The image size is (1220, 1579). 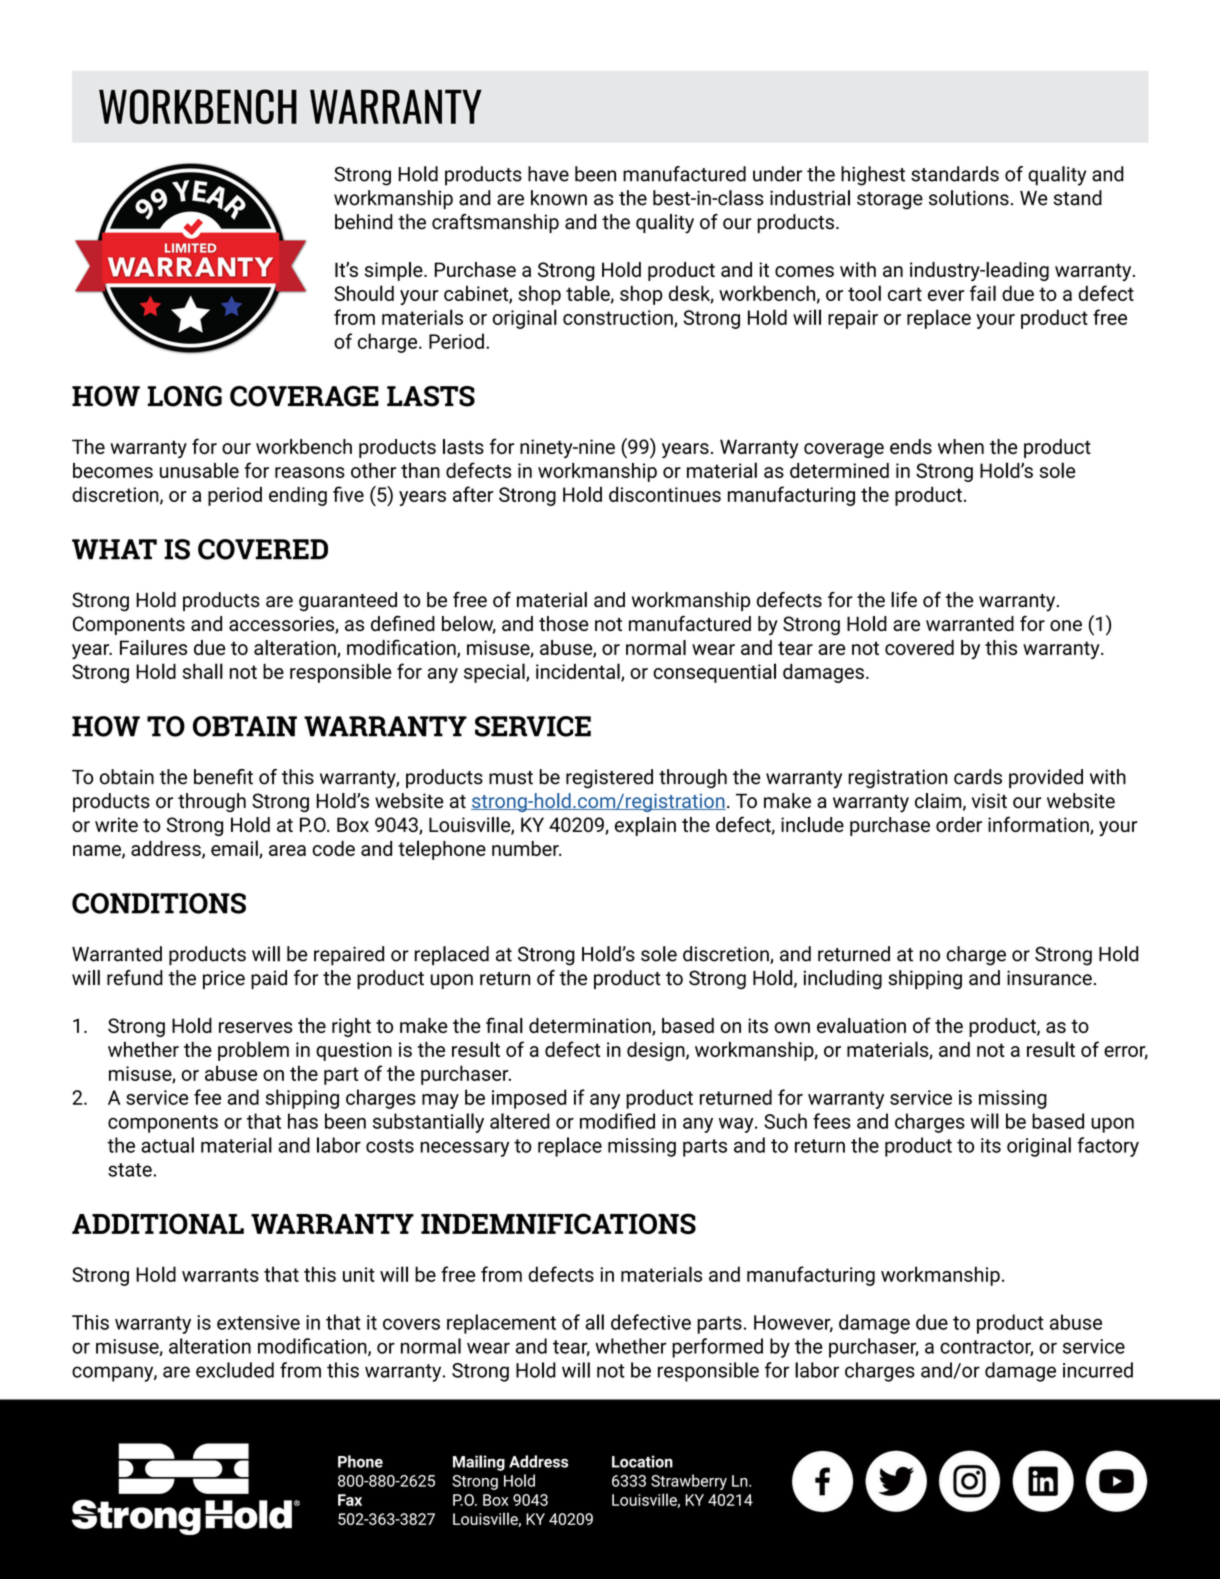 I want to click on incurred, so click(x=1098, y=1370).
